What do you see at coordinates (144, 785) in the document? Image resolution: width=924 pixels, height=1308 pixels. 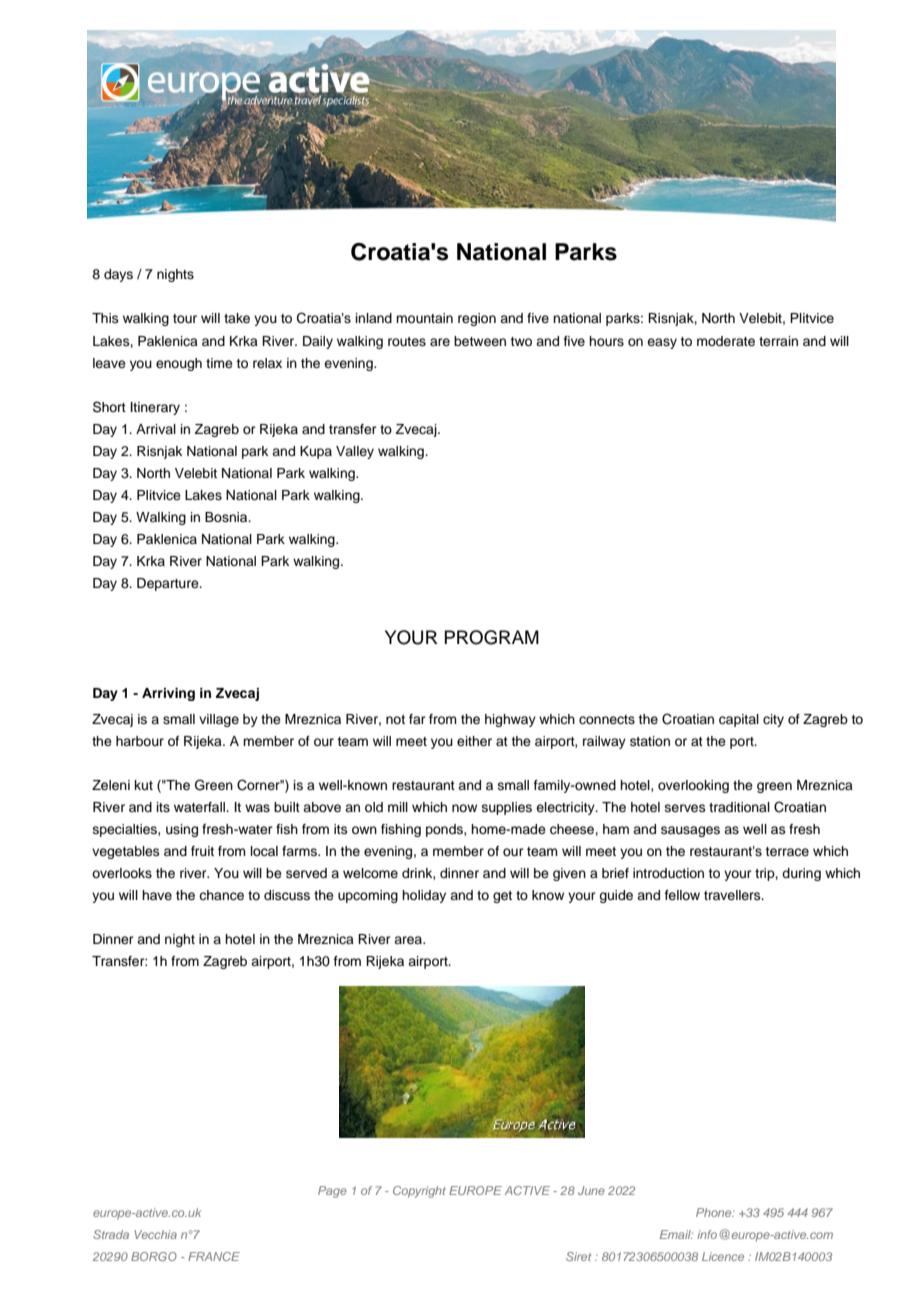 I see `kut` at bounding box center [144, 785].
